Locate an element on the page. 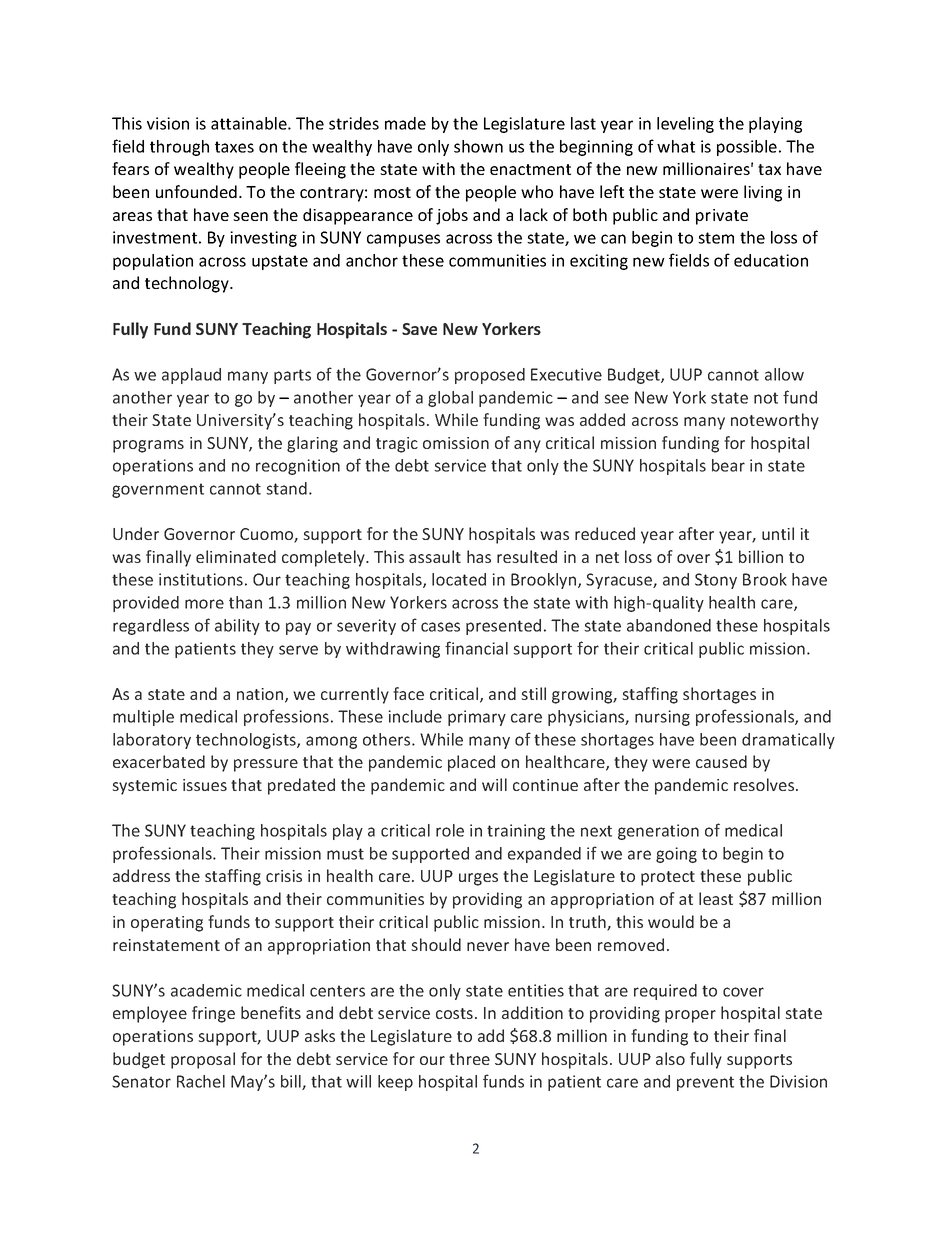 This document has width=952, height=1233. located is located at coordinates (459, 579).
